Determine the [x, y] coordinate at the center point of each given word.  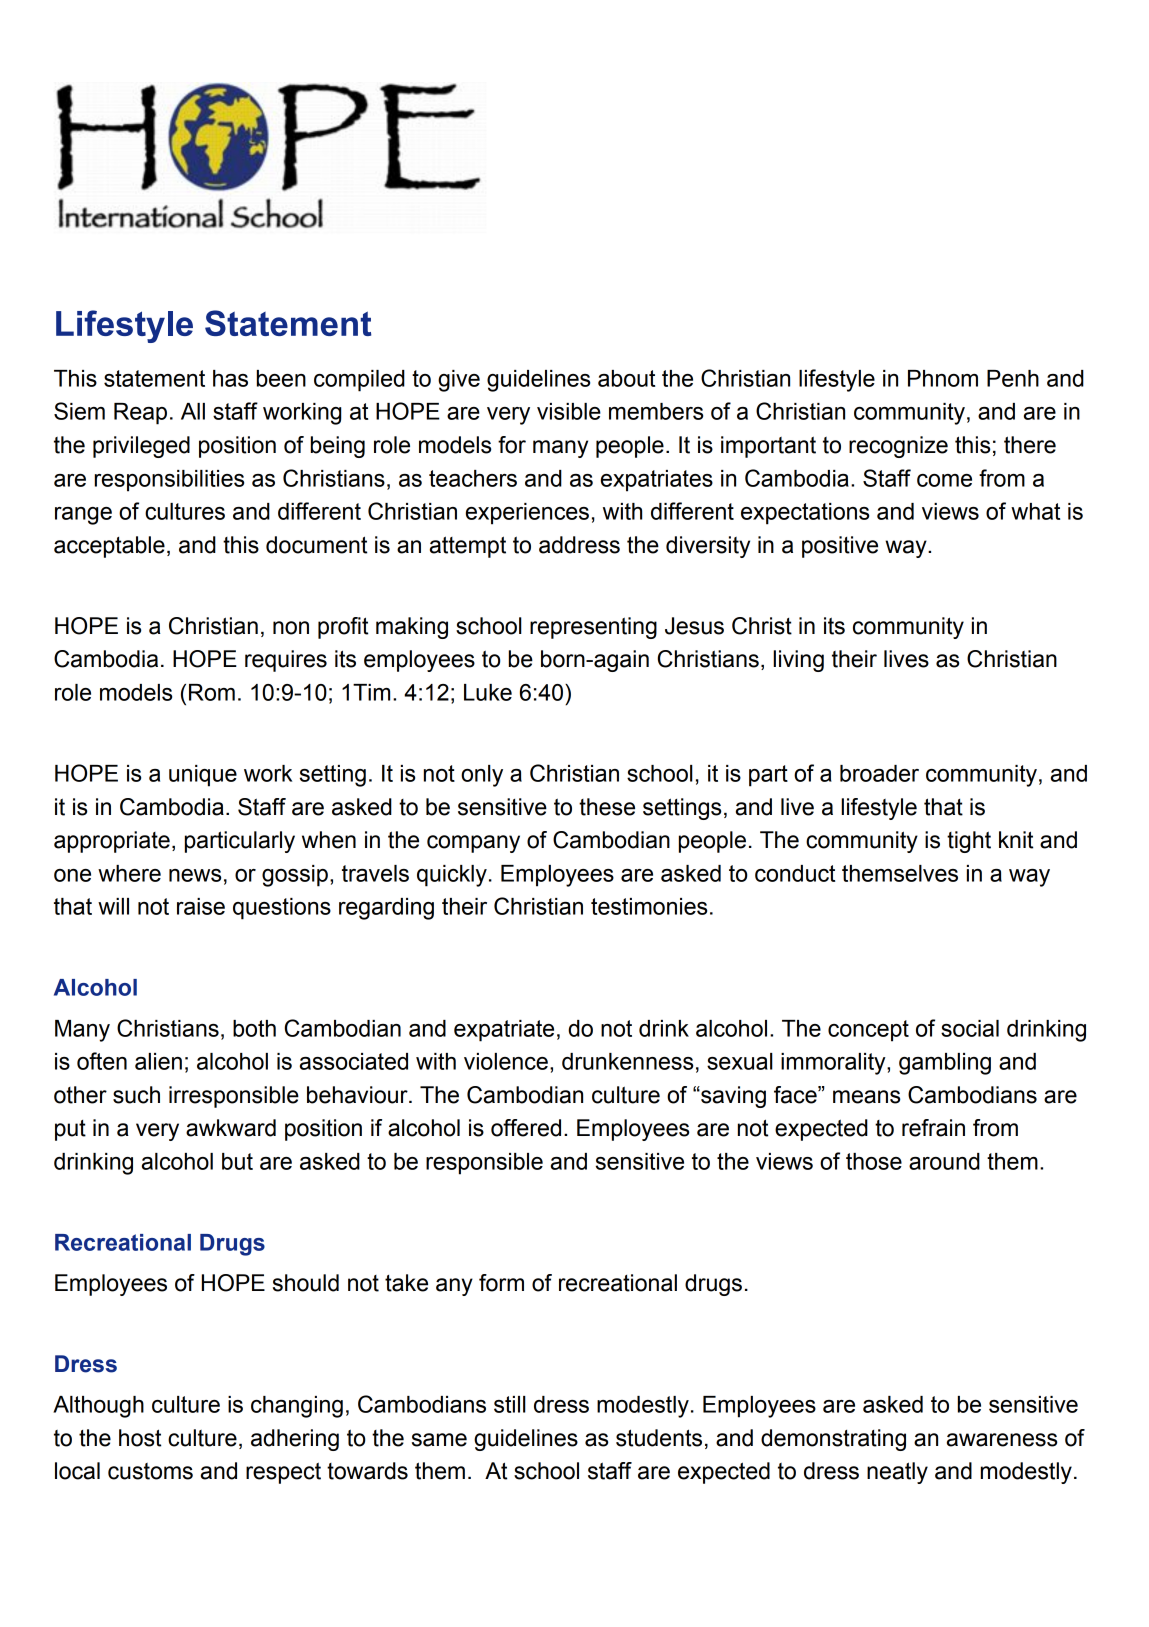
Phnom [943, 378]
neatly [897, 1473]
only [482, 776]
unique [203, 776]
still [510, 1404]
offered [526, 1128]
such [136, 1095]
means [866, 1097]
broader [879, 773]
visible [569, 411]
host [140, 1438]
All [193, 411]
